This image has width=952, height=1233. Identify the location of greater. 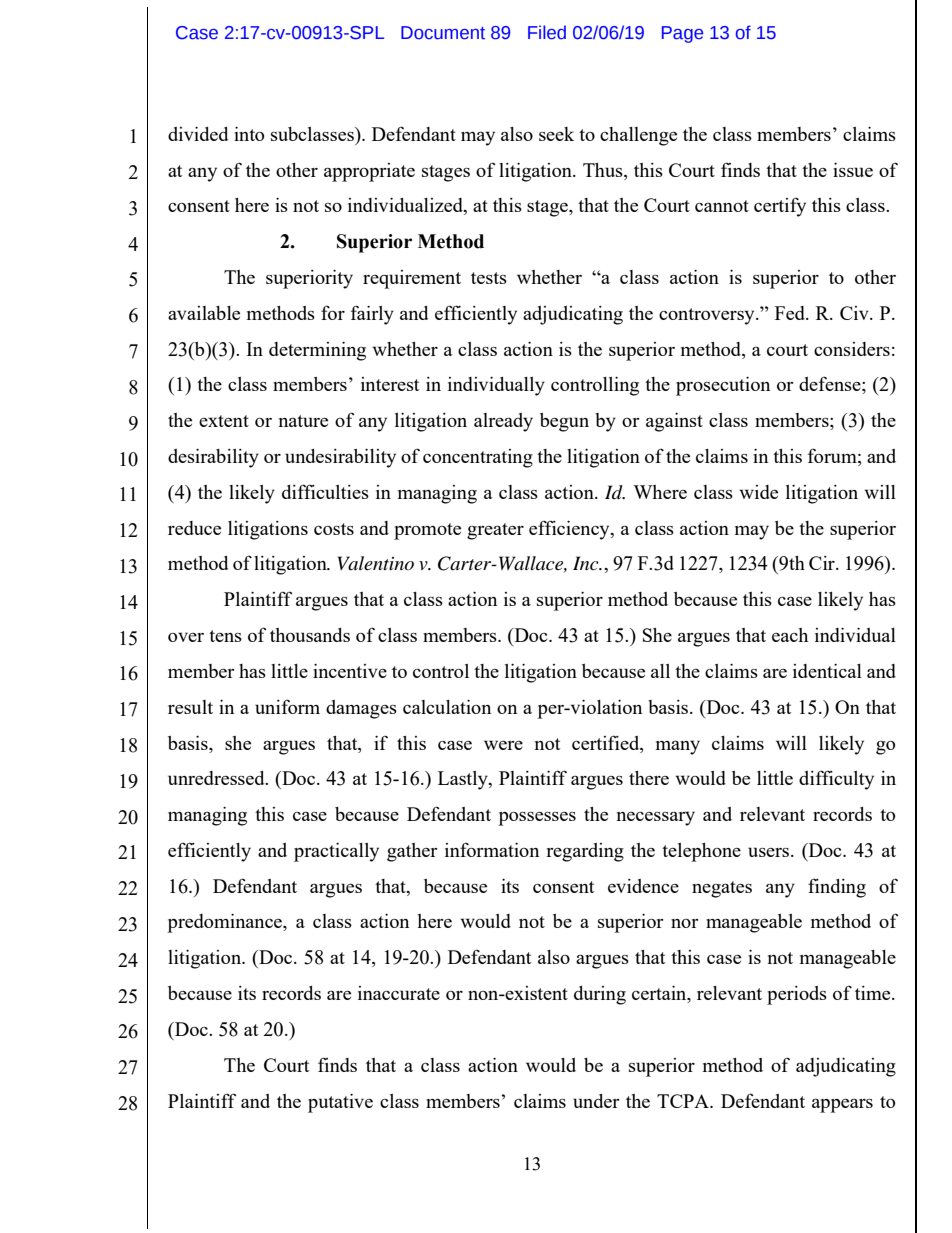
(495, 531).
